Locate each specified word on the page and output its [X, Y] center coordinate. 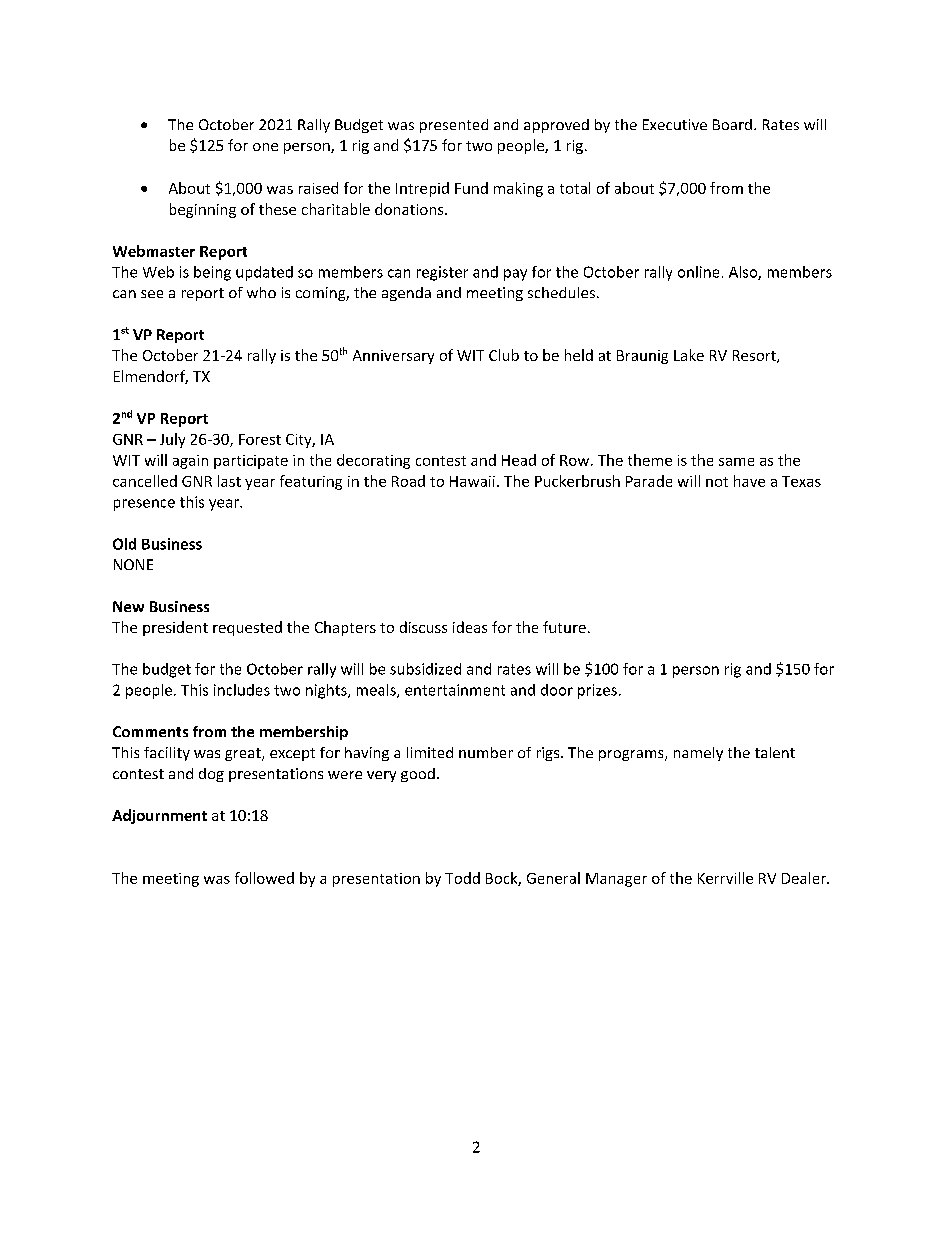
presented [454, 126]
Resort [755, 356]
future [564, 627]
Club [504, 355]
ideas [470, 627]
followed [264, 878]
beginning [203, 210]
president [175, 628]
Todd [462, 878]
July [172, 440]
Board [732, 124]
